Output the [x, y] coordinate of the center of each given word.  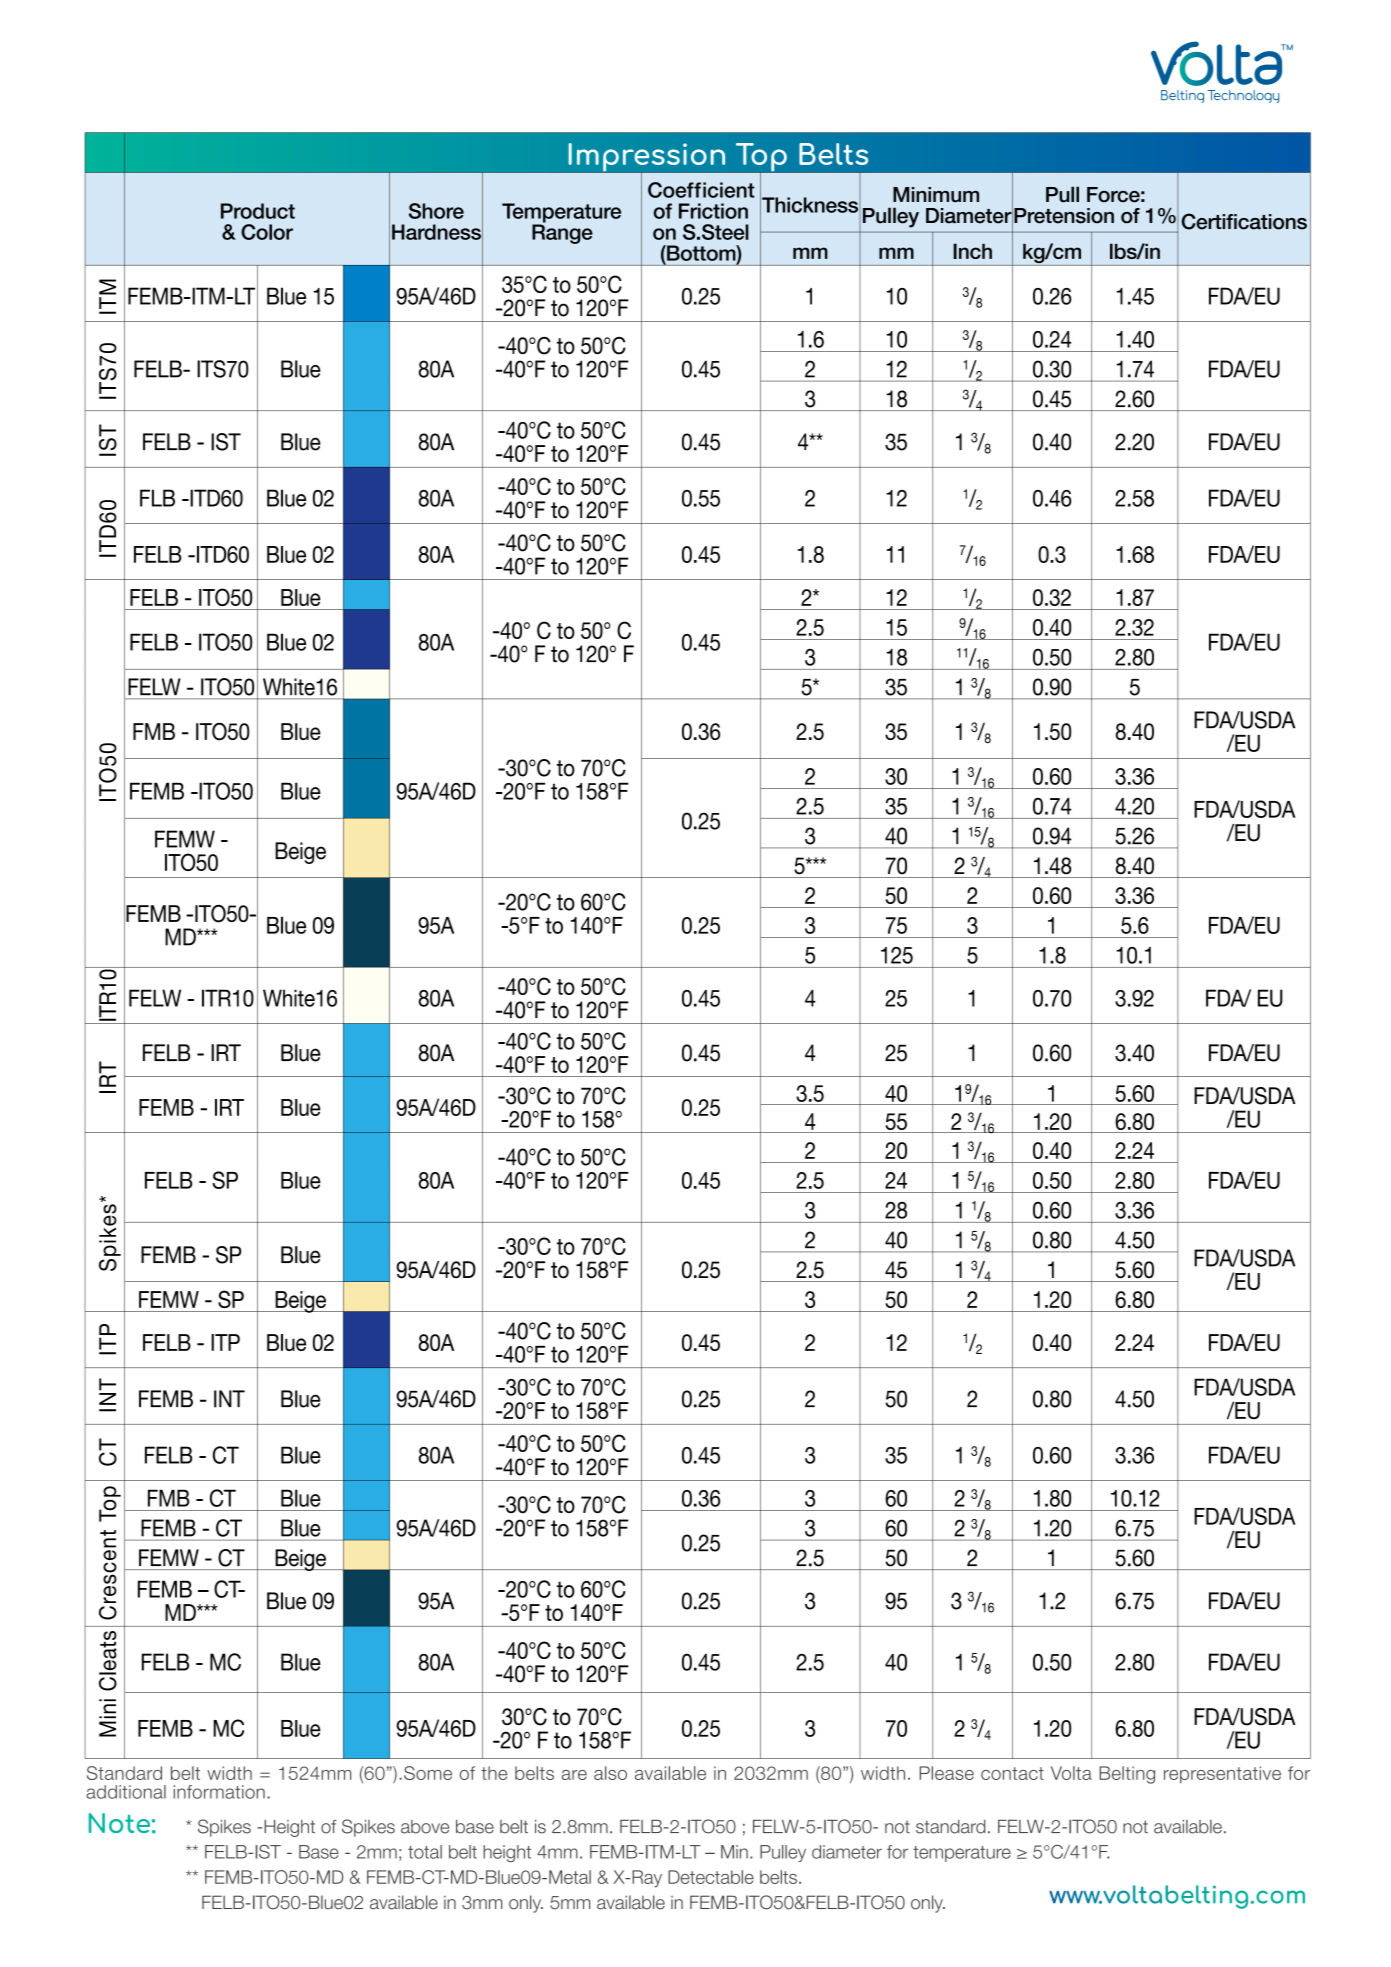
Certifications [1244, 221]
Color [267, 232]
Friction [713, 211]
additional [126, 1792]
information [219, 1792]
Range [562, 233]
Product [258, 211]
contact [1012, 1773]
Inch [972, 251]
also [610, 1773]
